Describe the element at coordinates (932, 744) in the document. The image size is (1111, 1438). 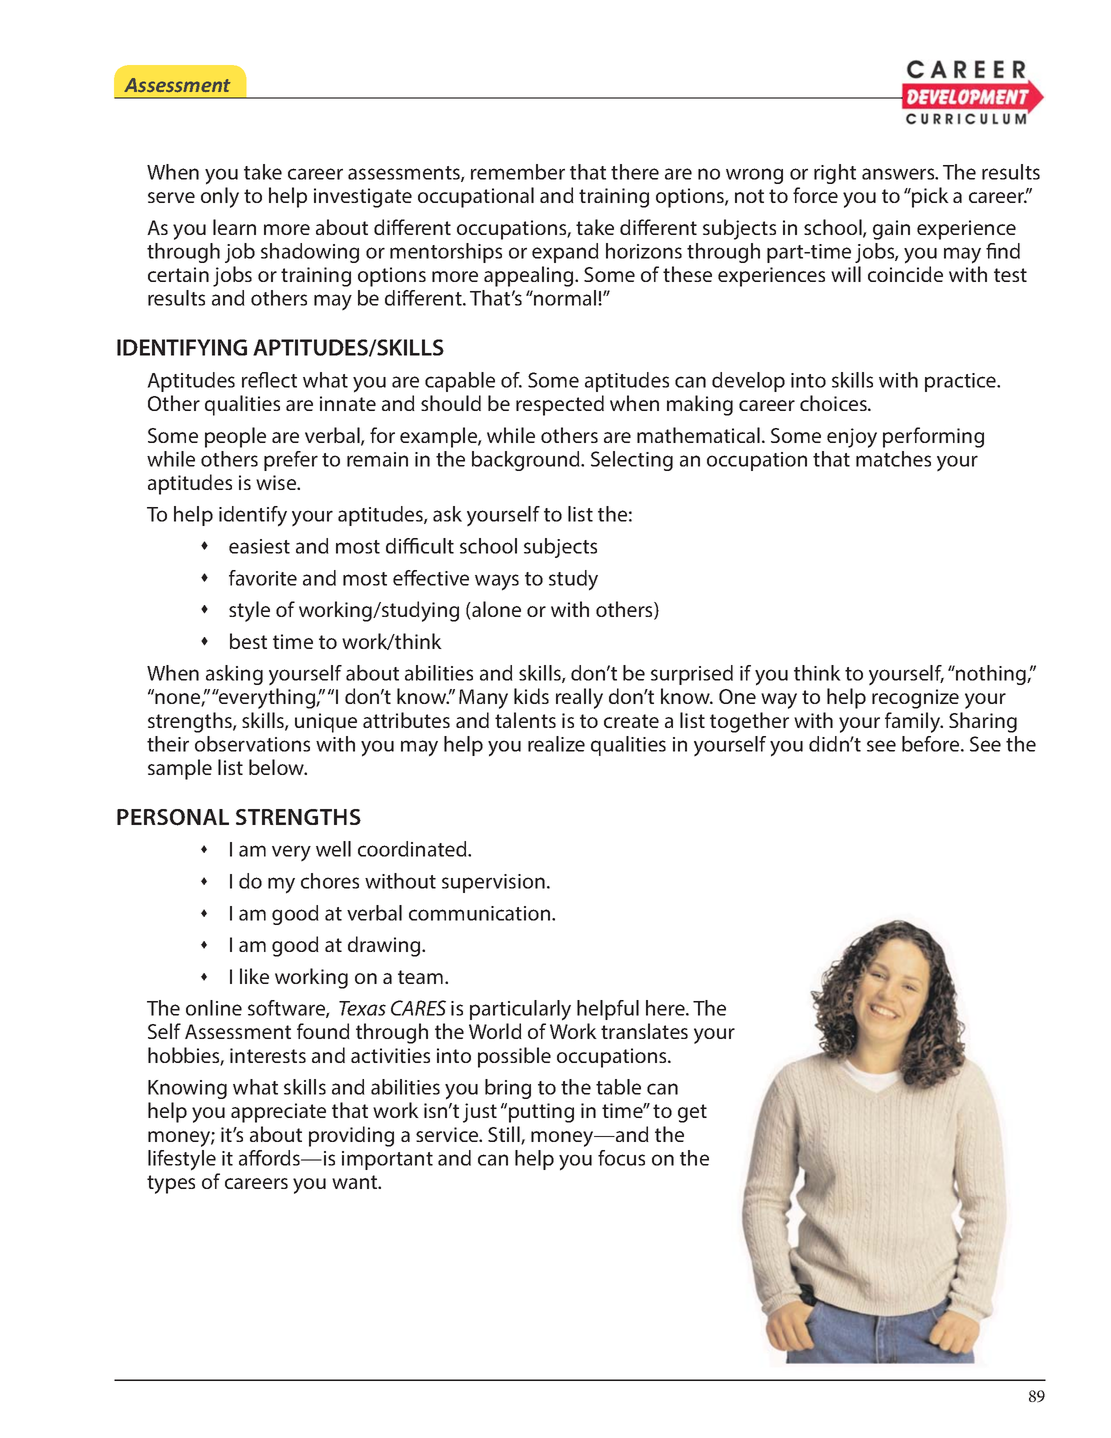
I see `before` at that location.
